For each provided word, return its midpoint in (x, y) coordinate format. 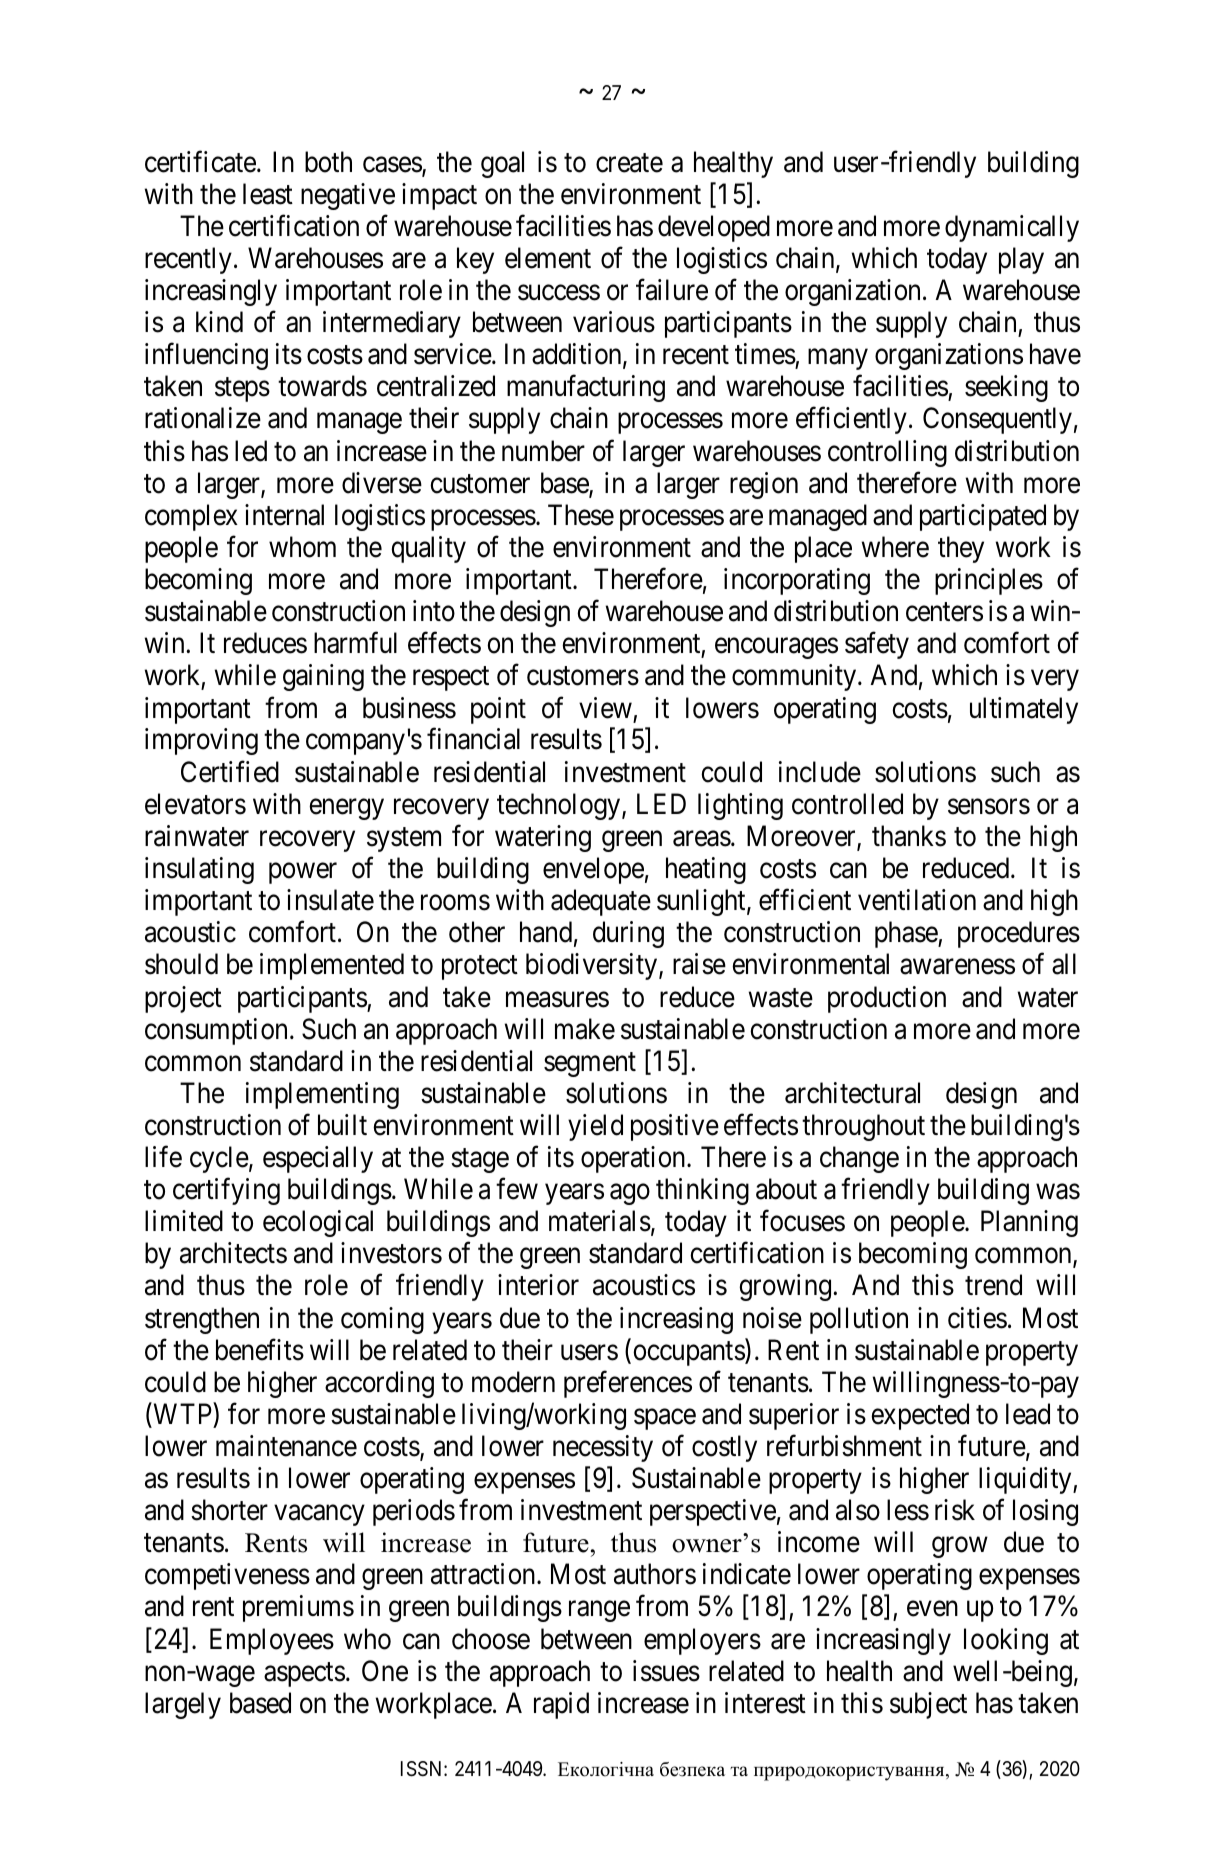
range (599, 1612)
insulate (330, 900)
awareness (957, 967)
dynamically (1012, 228)
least (268, 194)
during (628, 934)
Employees (272, 1641)
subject (928, 1705)
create (629, 163)
